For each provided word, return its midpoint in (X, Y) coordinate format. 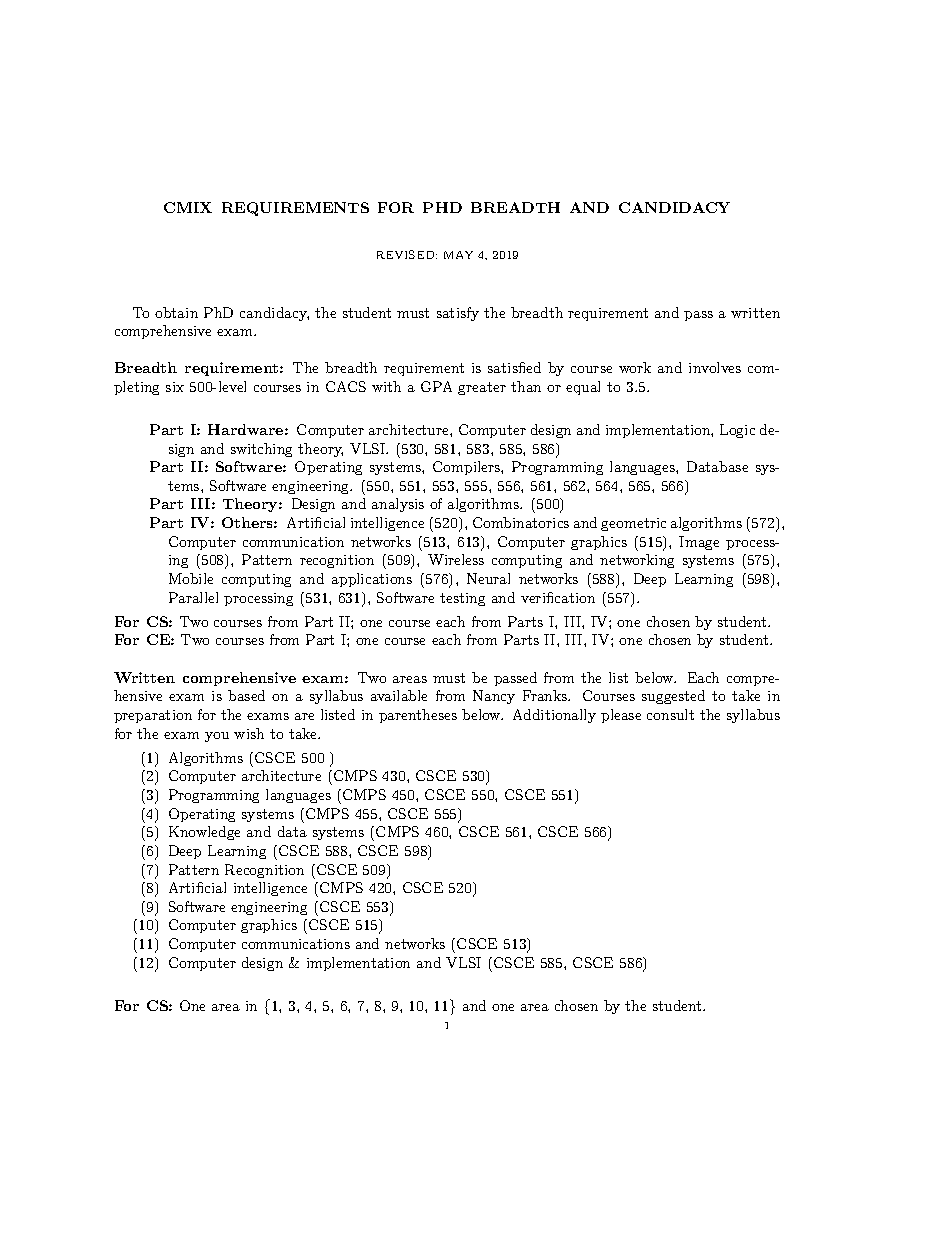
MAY (458, 255)
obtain (176, 312)
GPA (436, 386)
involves (715, 367)
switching (261, 450)
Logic (737, 431)
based (246, 695)
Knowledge (204, 833)
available (399, 695)
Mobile (191, 578)
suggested (673, 697)
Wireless (456, 559)
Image (699, 543)
